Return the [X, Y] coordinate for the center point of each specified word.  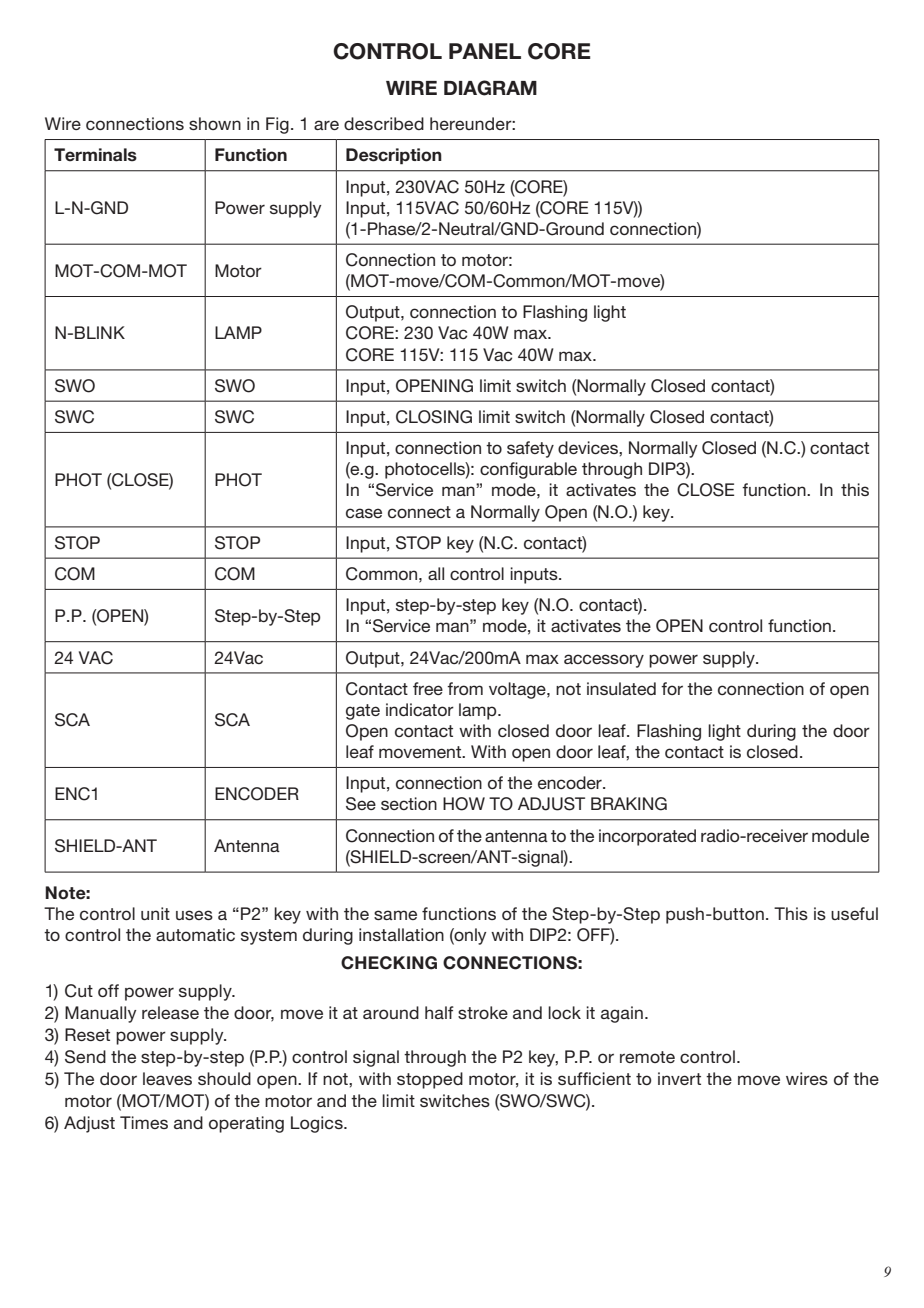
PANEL [485, 51]
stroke [483, 1012]
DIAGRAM [490, 88]
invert [679, 1078]
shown [215, 123]
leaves [167, 1078]
